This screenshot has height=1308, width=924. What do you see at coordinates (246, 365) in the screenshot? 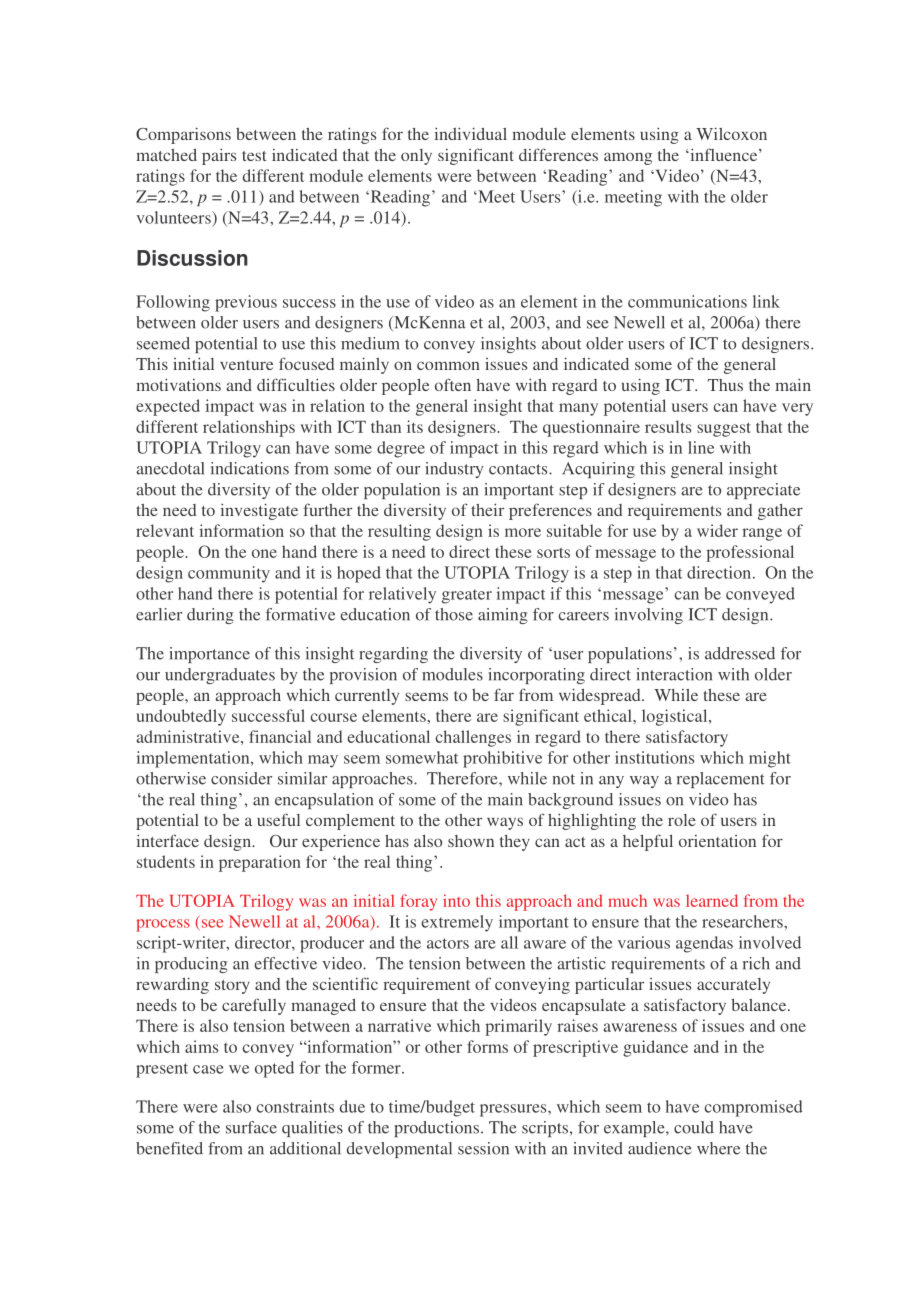
I see `venture` at bounding box center [246, 365].
